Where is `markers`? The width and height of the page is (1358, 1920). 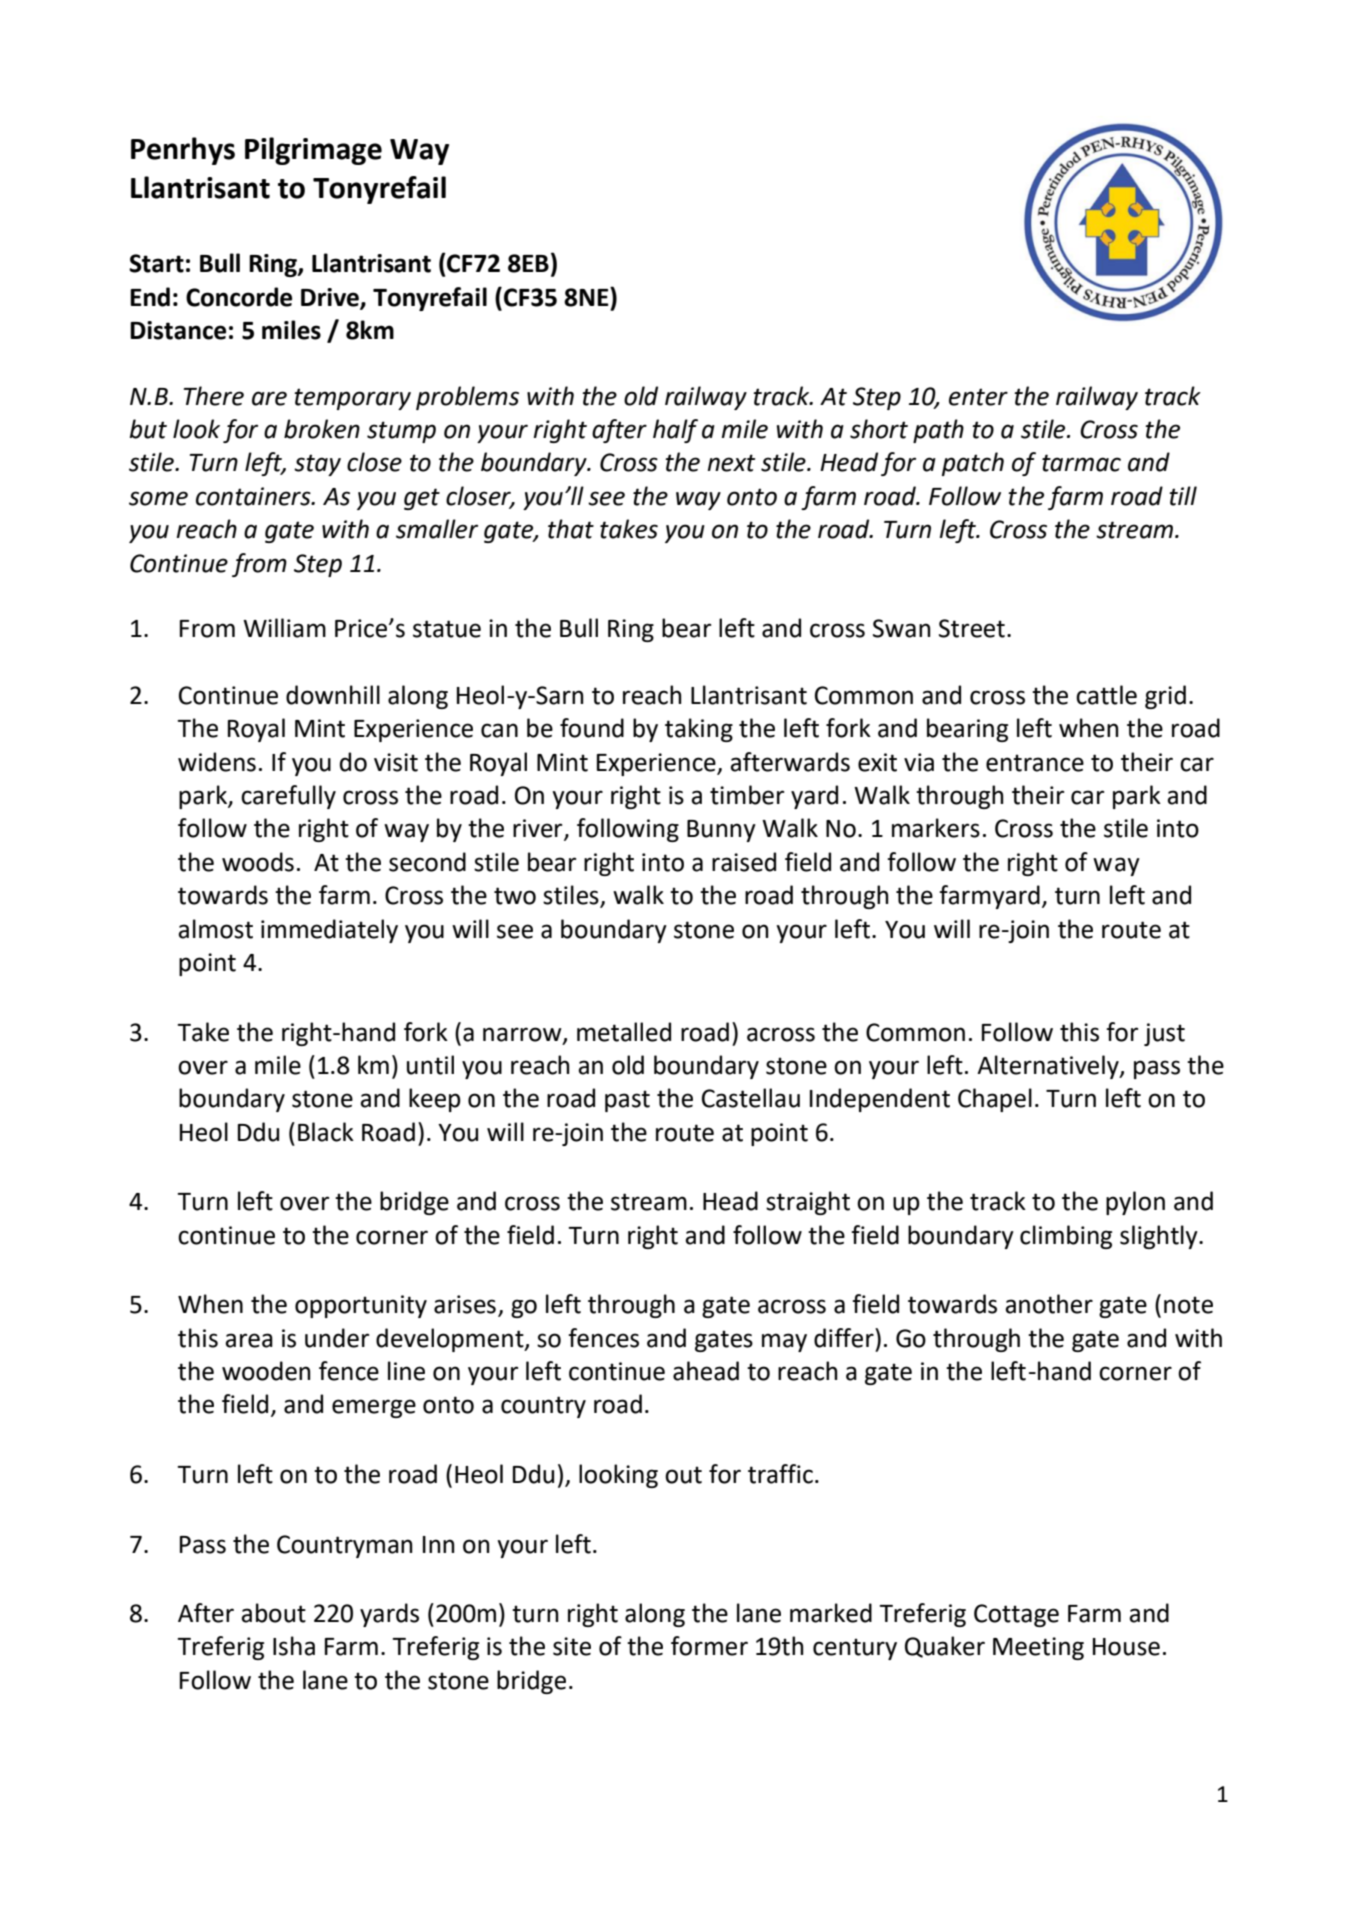 markers is located at coordinates (936, 828).
